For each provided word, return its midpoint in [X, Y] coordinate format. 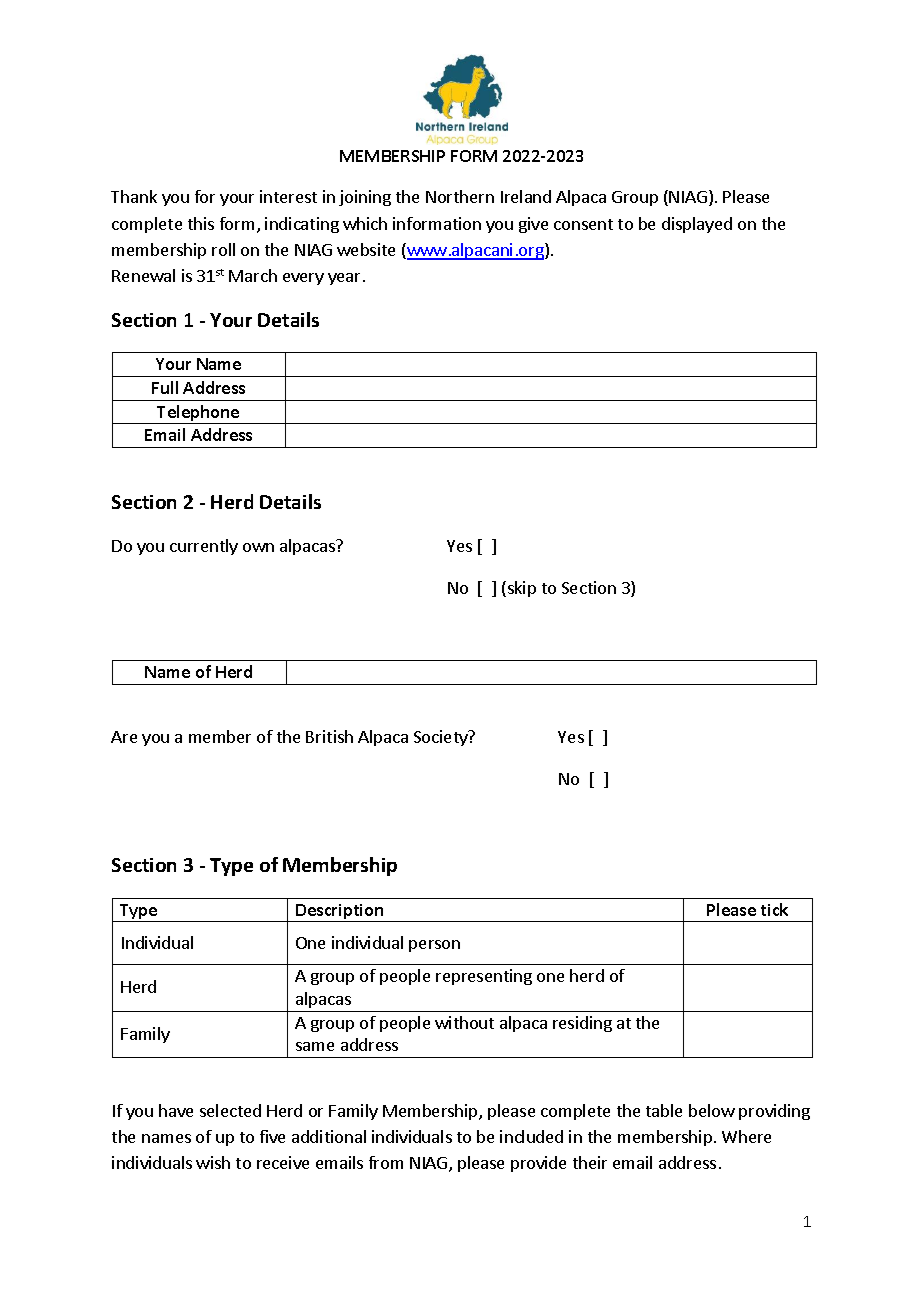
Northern [460, 196]
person [434, 946]
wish [213, 1162]
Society [442, 738]
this [201, 223]
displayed [697, 225]
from [386, 1162]
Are [124, 737]
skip [522, 589]
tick [774, 909]
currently [204, 547]
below [712, 1110]
